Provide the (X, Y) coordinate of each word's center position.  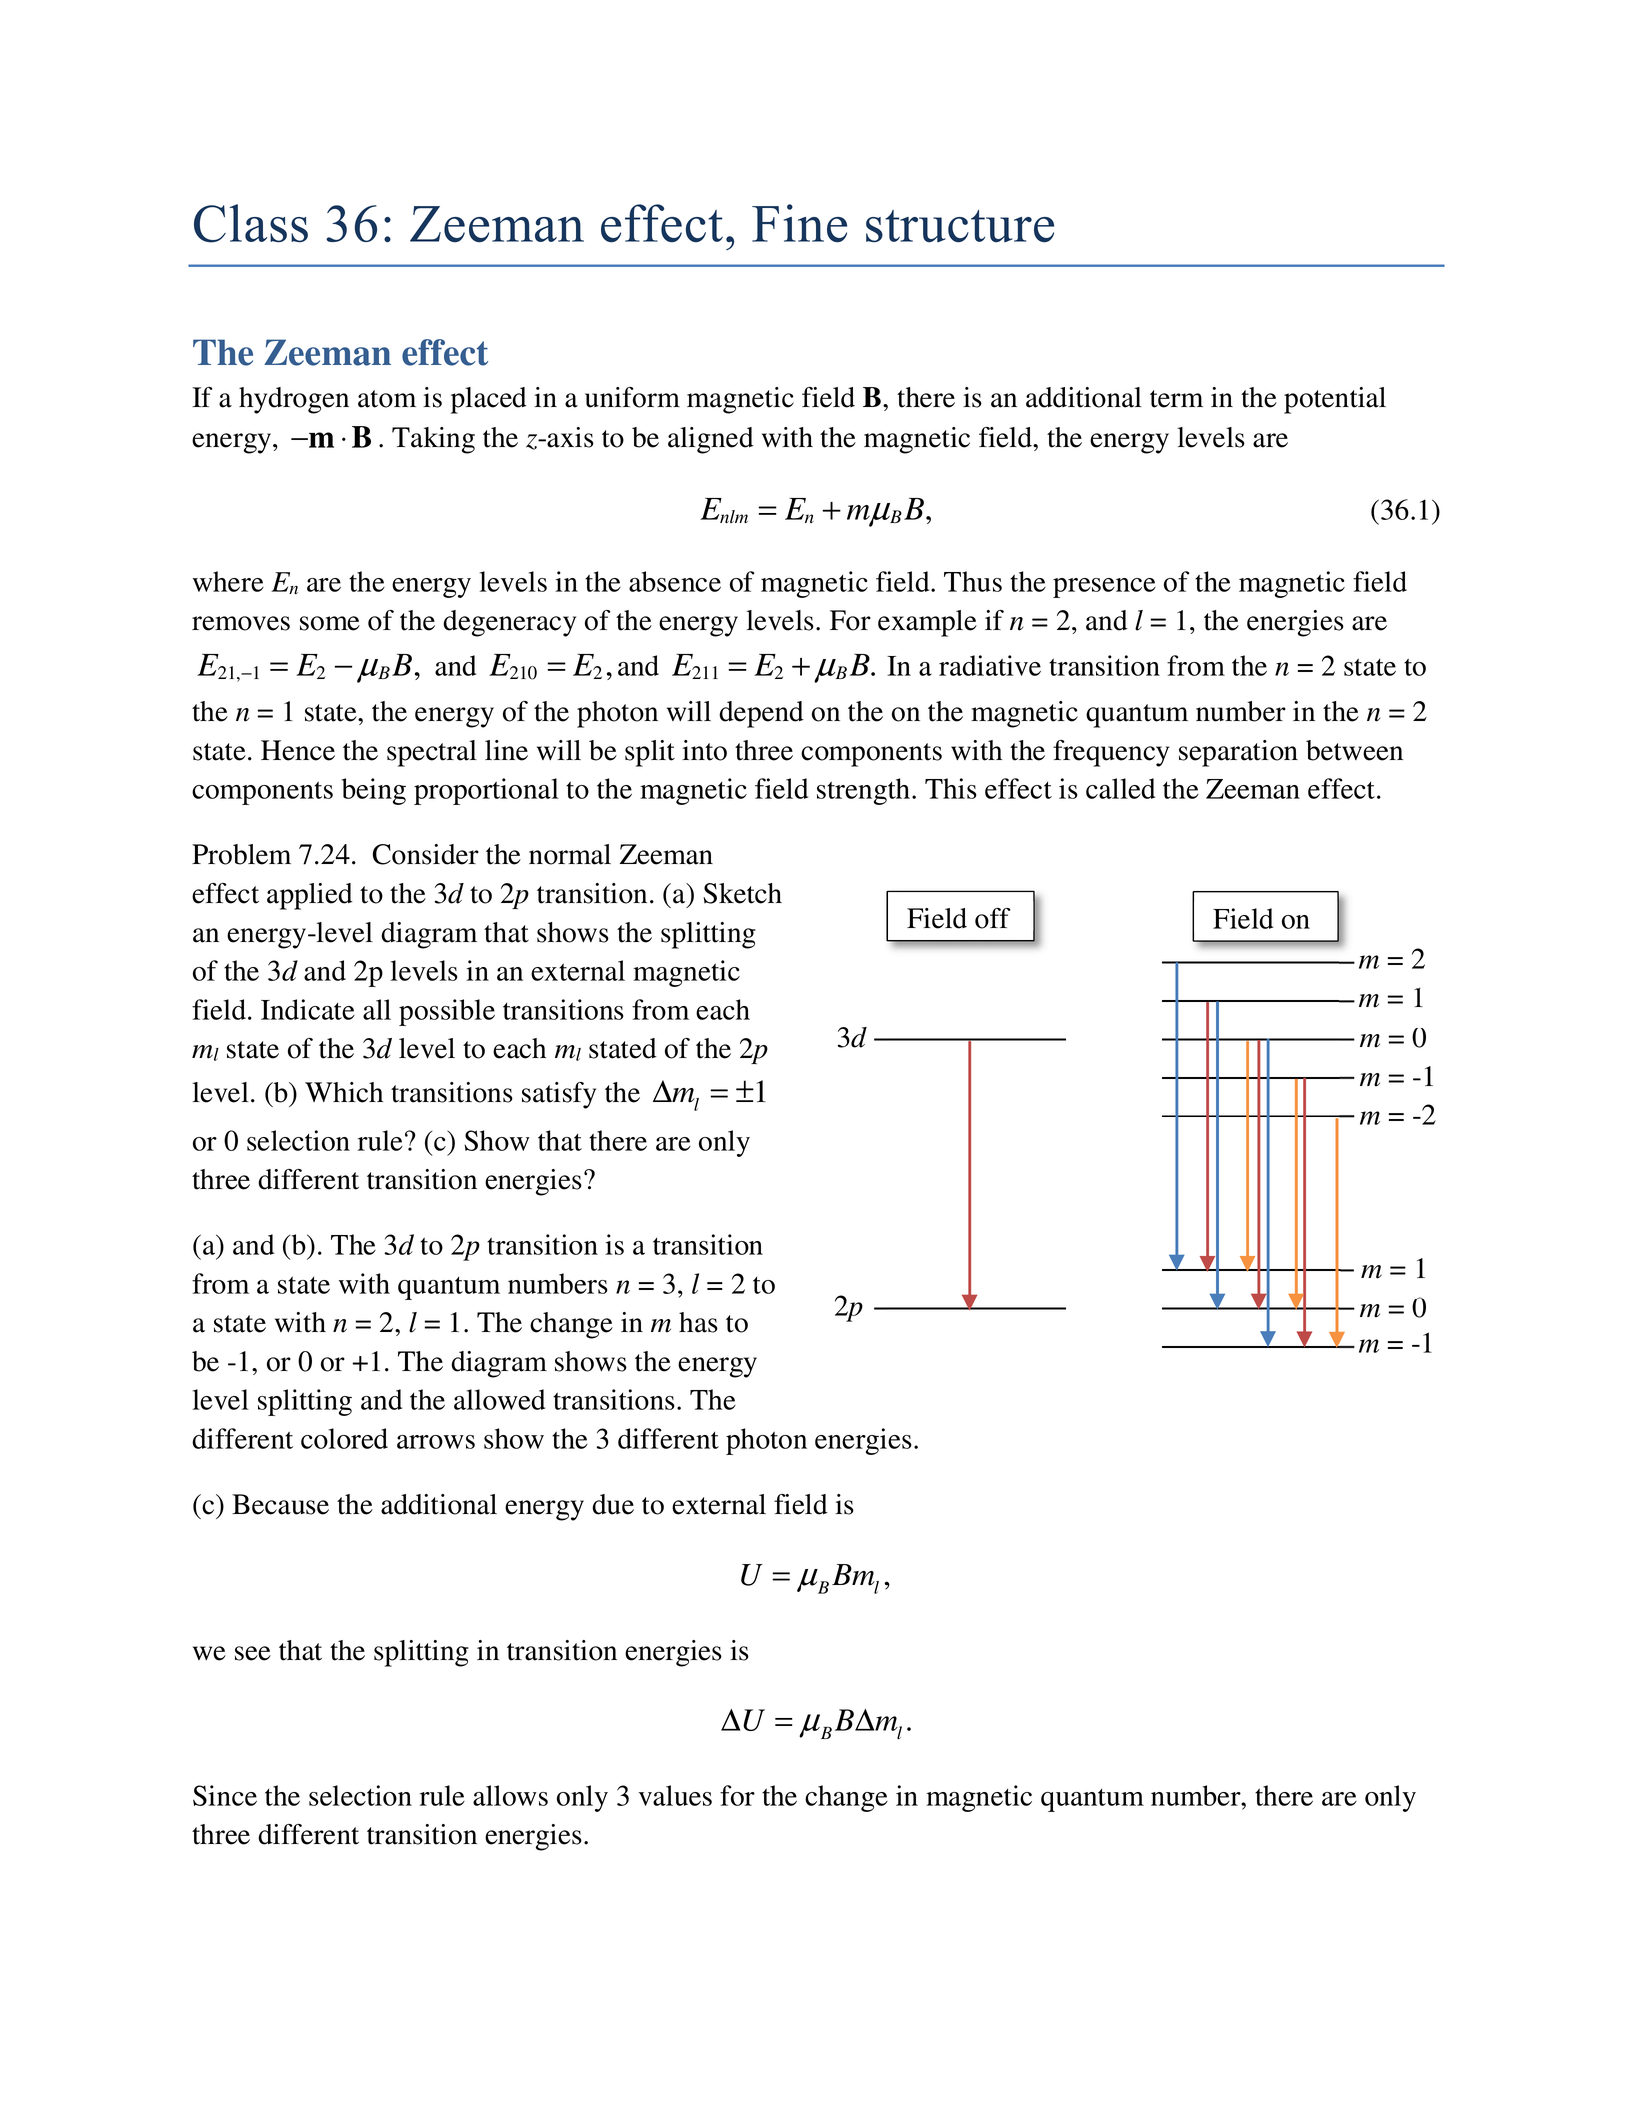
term (1176, 399)
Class (251, 223)
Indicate (308, 1009)
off (993, 918)
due (613, 1504)
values (675, 1795)
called (1120, 788)
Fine (799, 223)
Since (225, 1795)
